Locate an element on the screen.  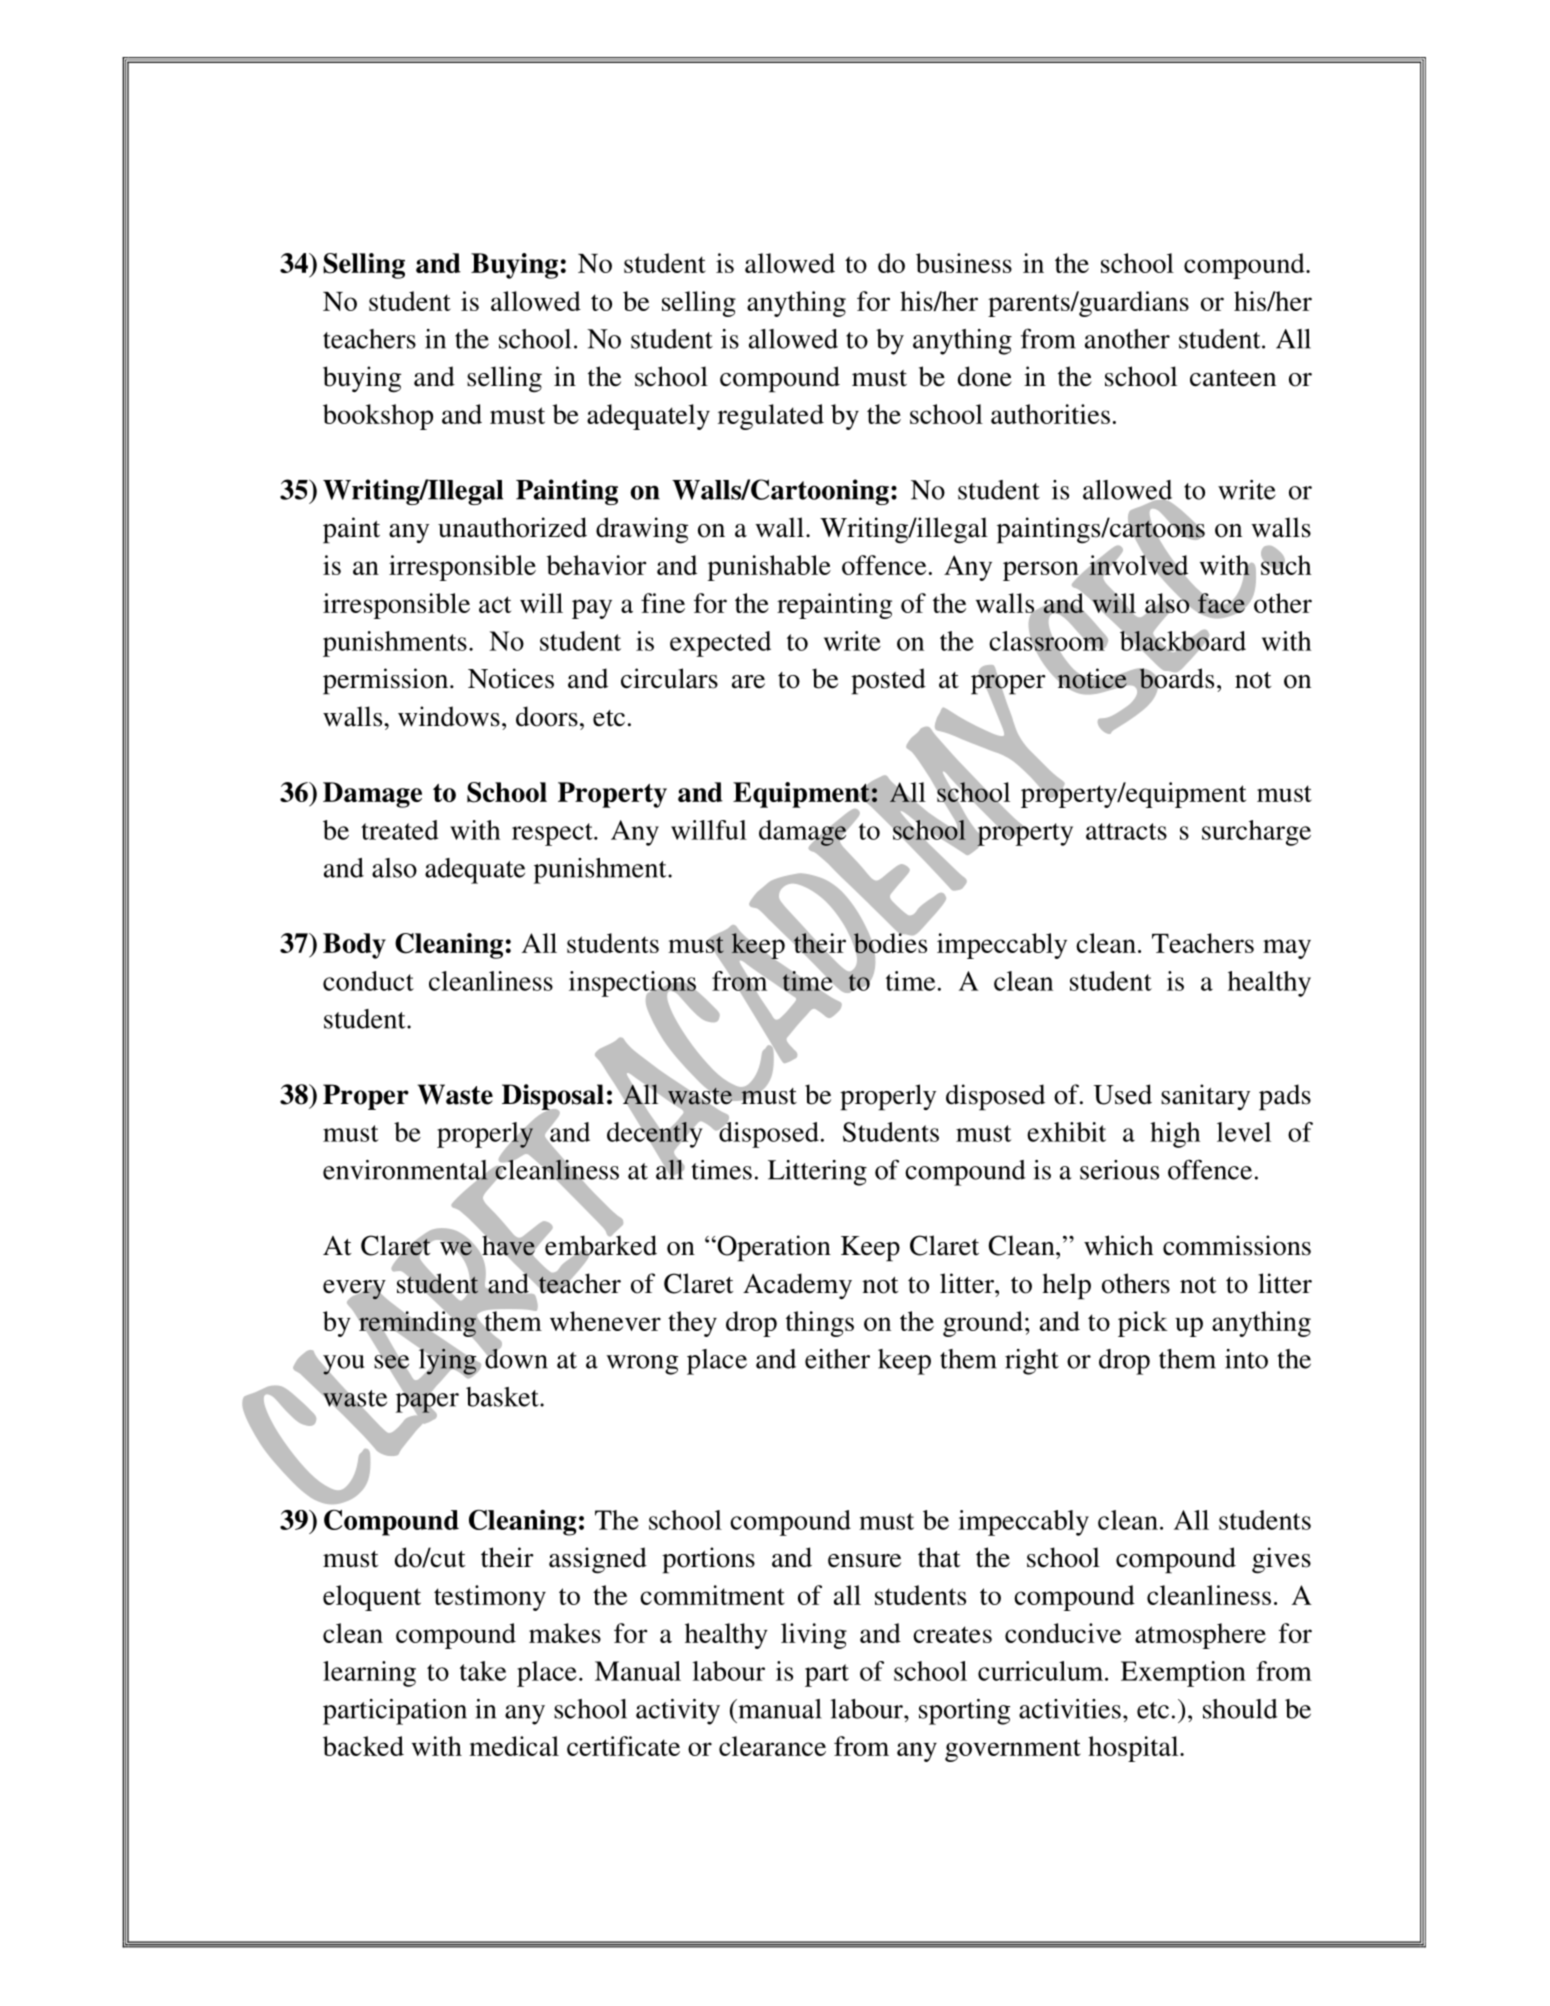
take is located at coordinates (483, 1671).
